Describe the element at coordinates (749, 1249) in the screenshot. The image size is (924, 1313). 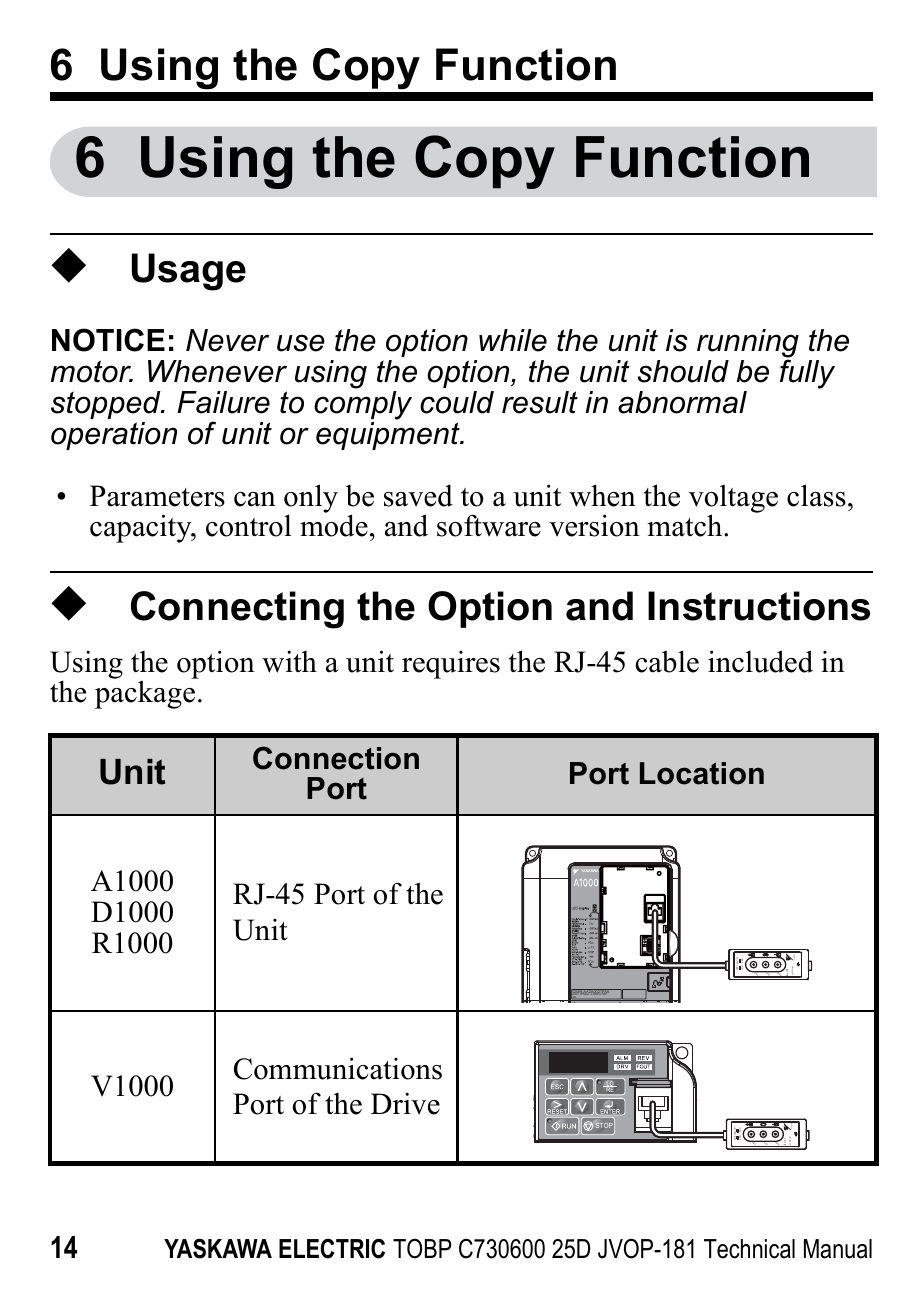
I see `Technical` at that location.
